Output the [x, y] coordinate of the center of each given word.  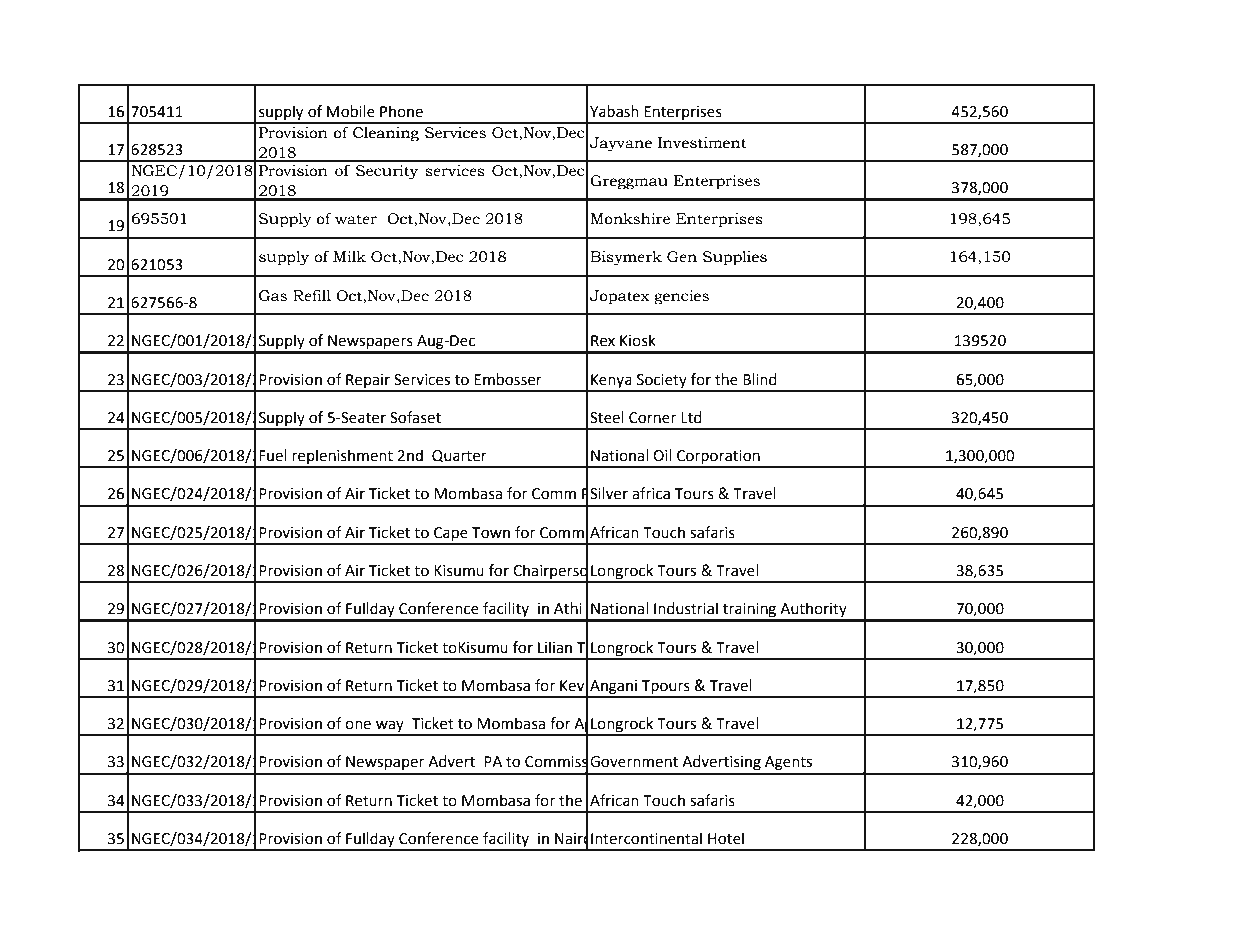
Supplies [735, 258]
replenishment [342, 458]
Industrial [686, 608]
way [390, 727]
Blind [760, 379]
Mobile [351, 111]
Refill [312, 296]
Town [491, 533]
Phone [401, 111]
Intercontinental [646, 838]
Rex [603, 341]
